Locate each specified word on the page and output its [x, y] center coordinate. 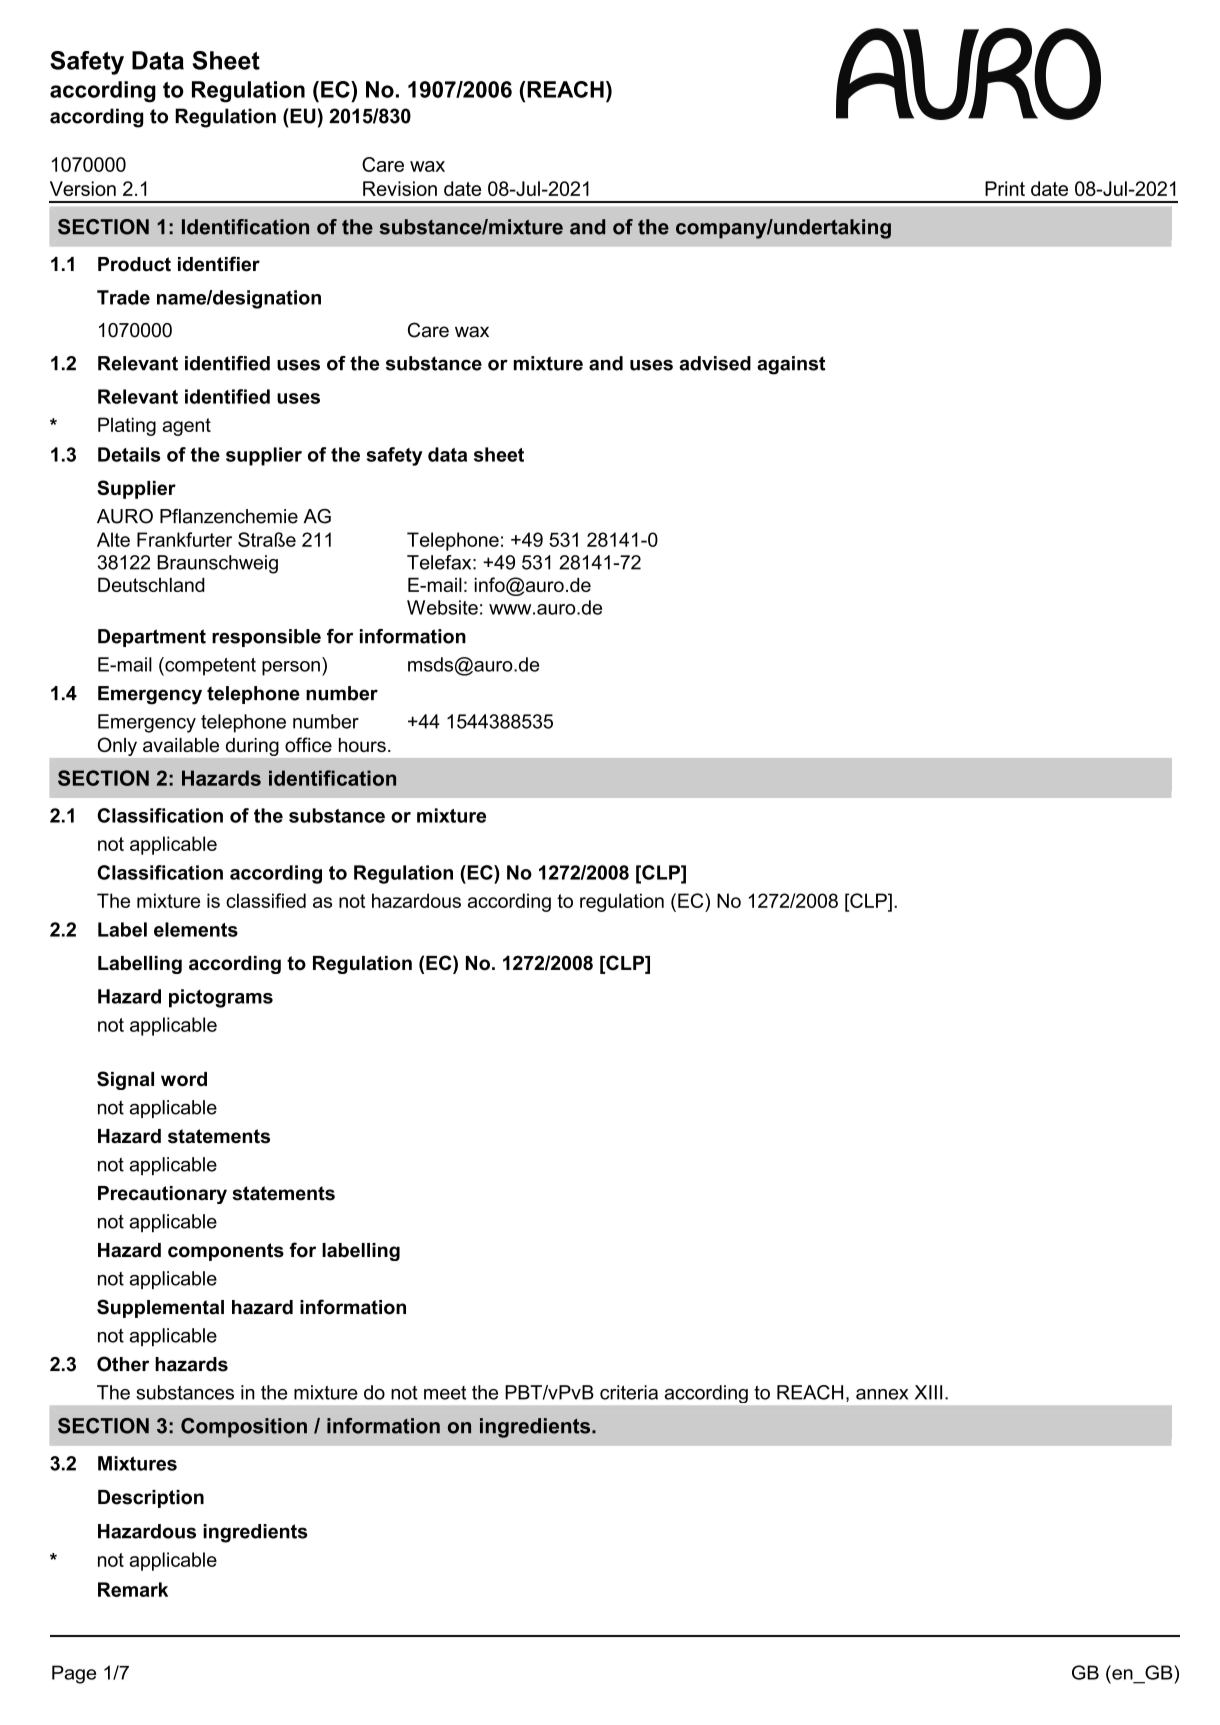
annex [882, 1394]
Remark [133, 1589]
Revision [400, 187]
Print [1004, 192]
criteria [629, 1392]
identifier [219, 263]
